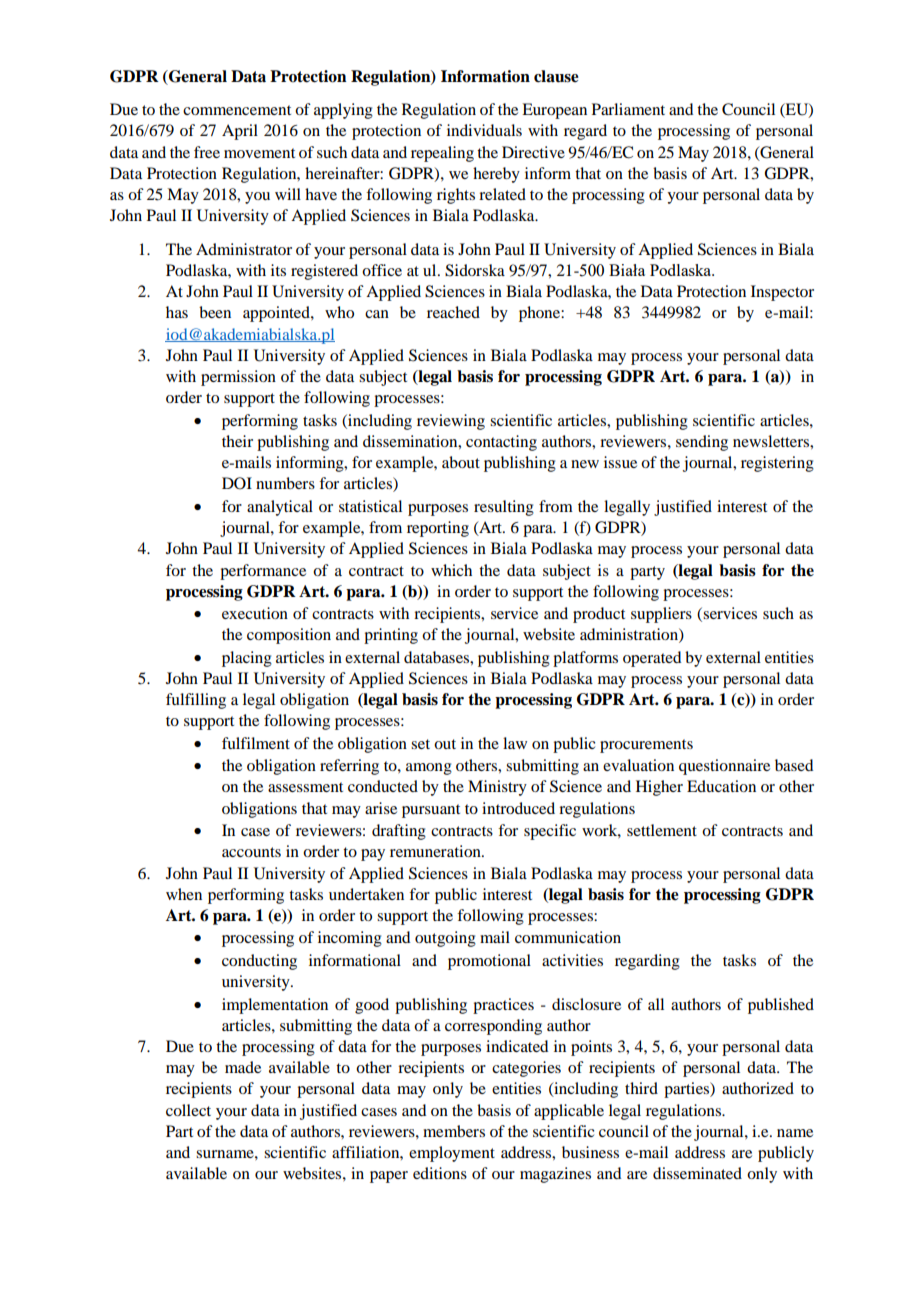 This screenshot has width=924, height=1308. Describe the element at coordinates (721, 786) in the screenshot. I see `Education` at that location.
